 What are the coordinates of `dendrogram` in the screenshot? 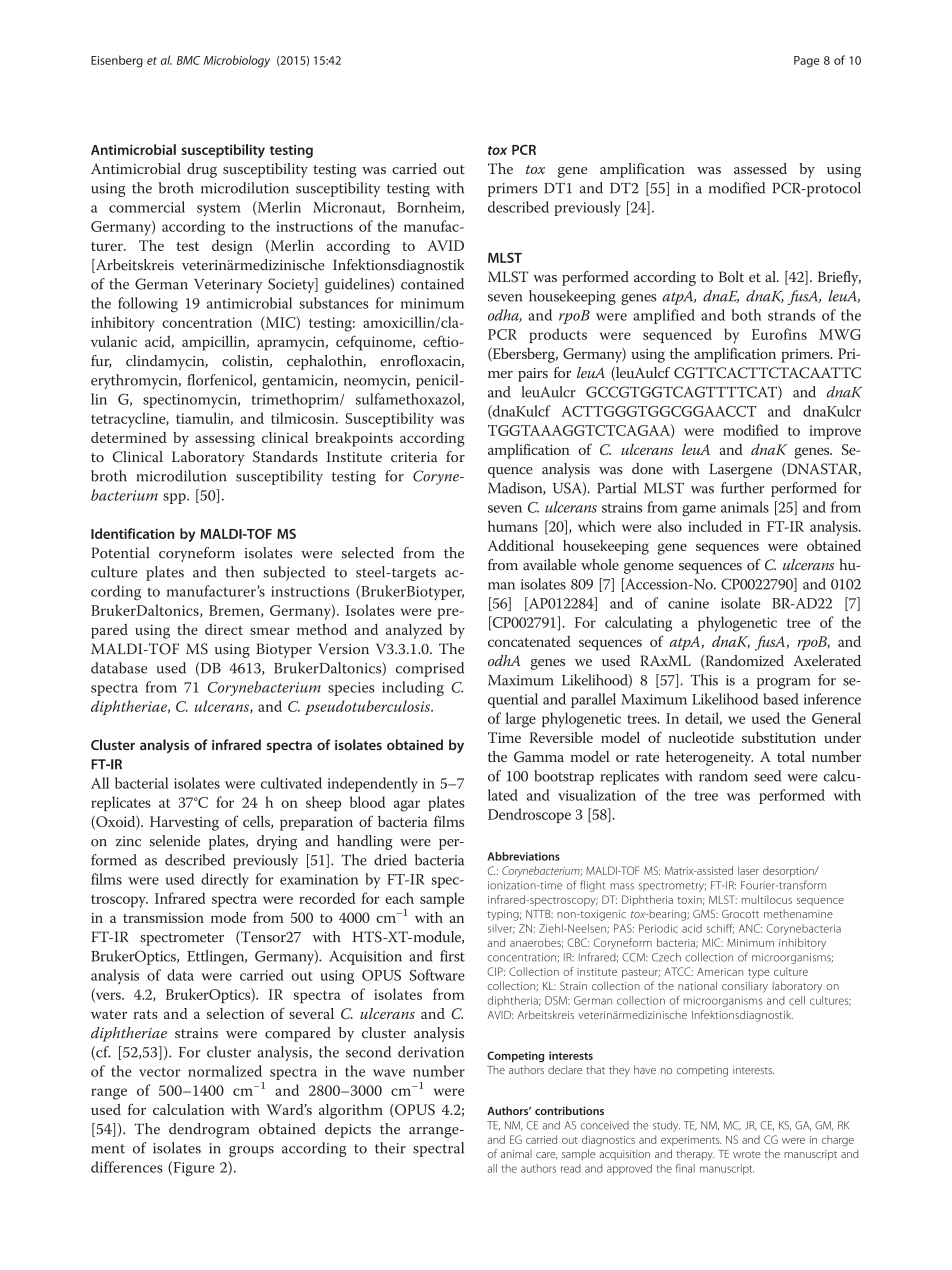 It's located at (209, 1130).
